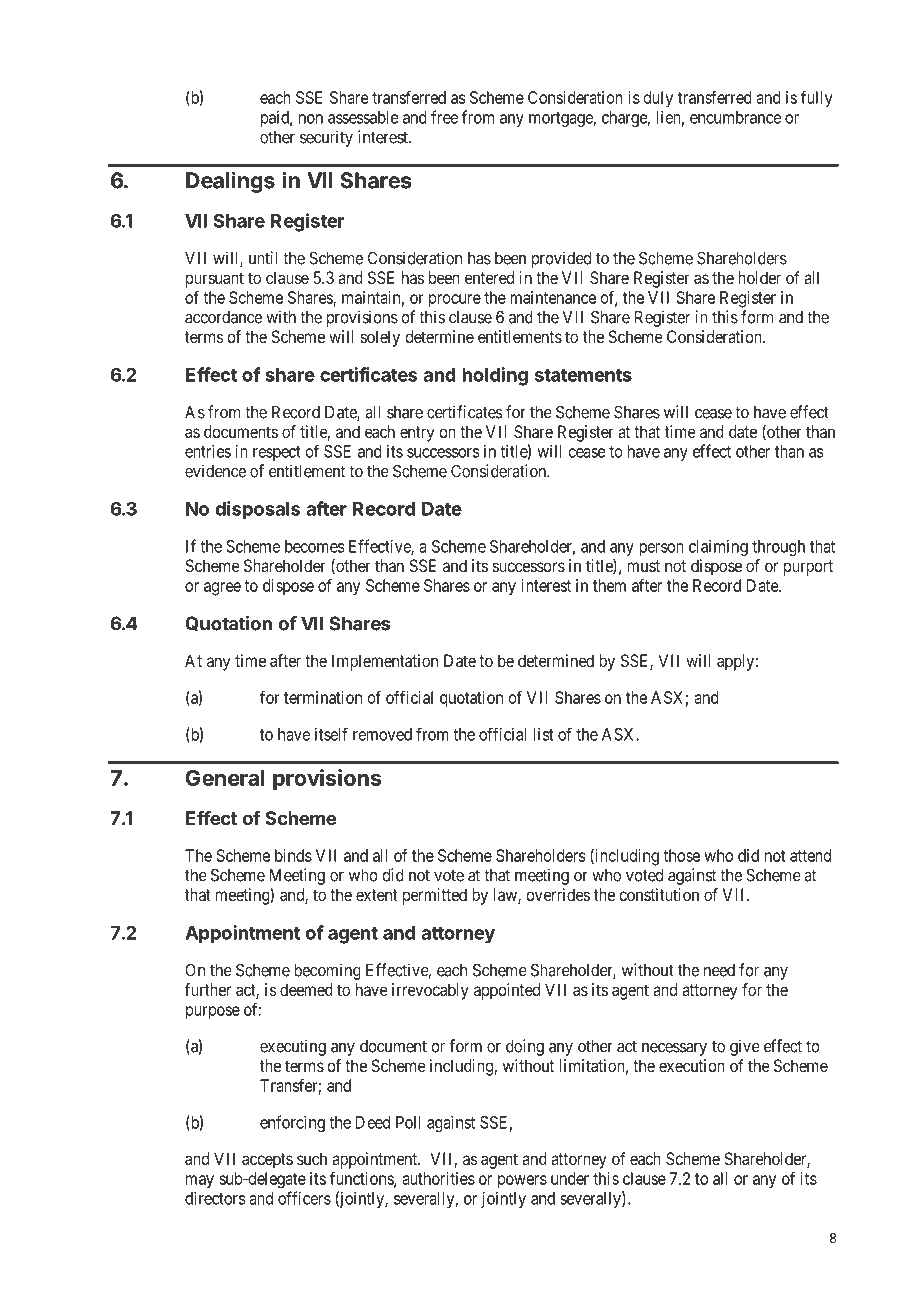 The width and height of the image is (924, 1308). Describe the element at coordinates (808, 568) in the image. I see `purport` at that location.
